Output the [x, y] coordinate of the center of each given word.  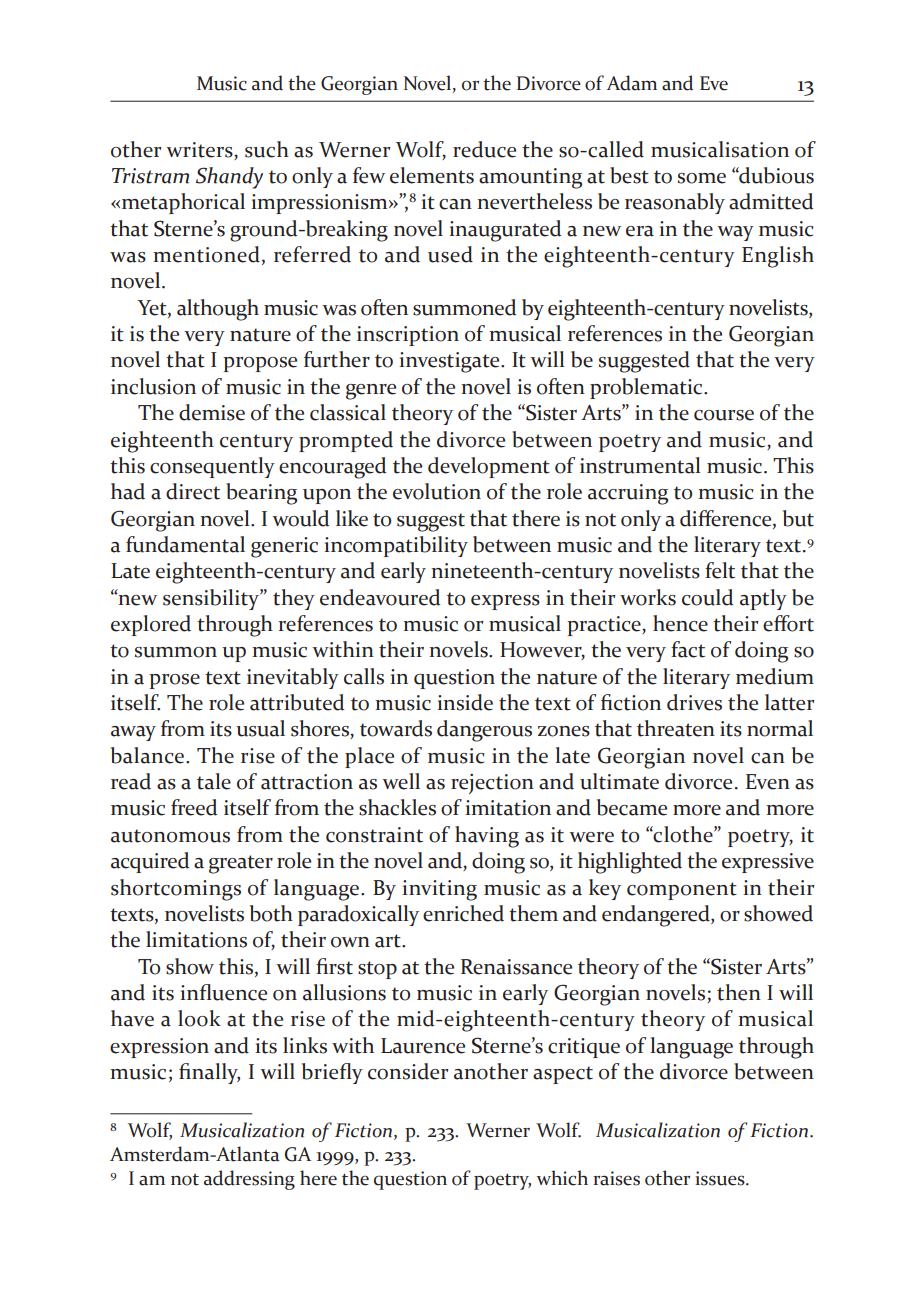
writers [200, 150]
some [702, 178]
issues [721, 1178]
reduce [484, 149]
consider [408, 1071]
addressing [249, 1180]
